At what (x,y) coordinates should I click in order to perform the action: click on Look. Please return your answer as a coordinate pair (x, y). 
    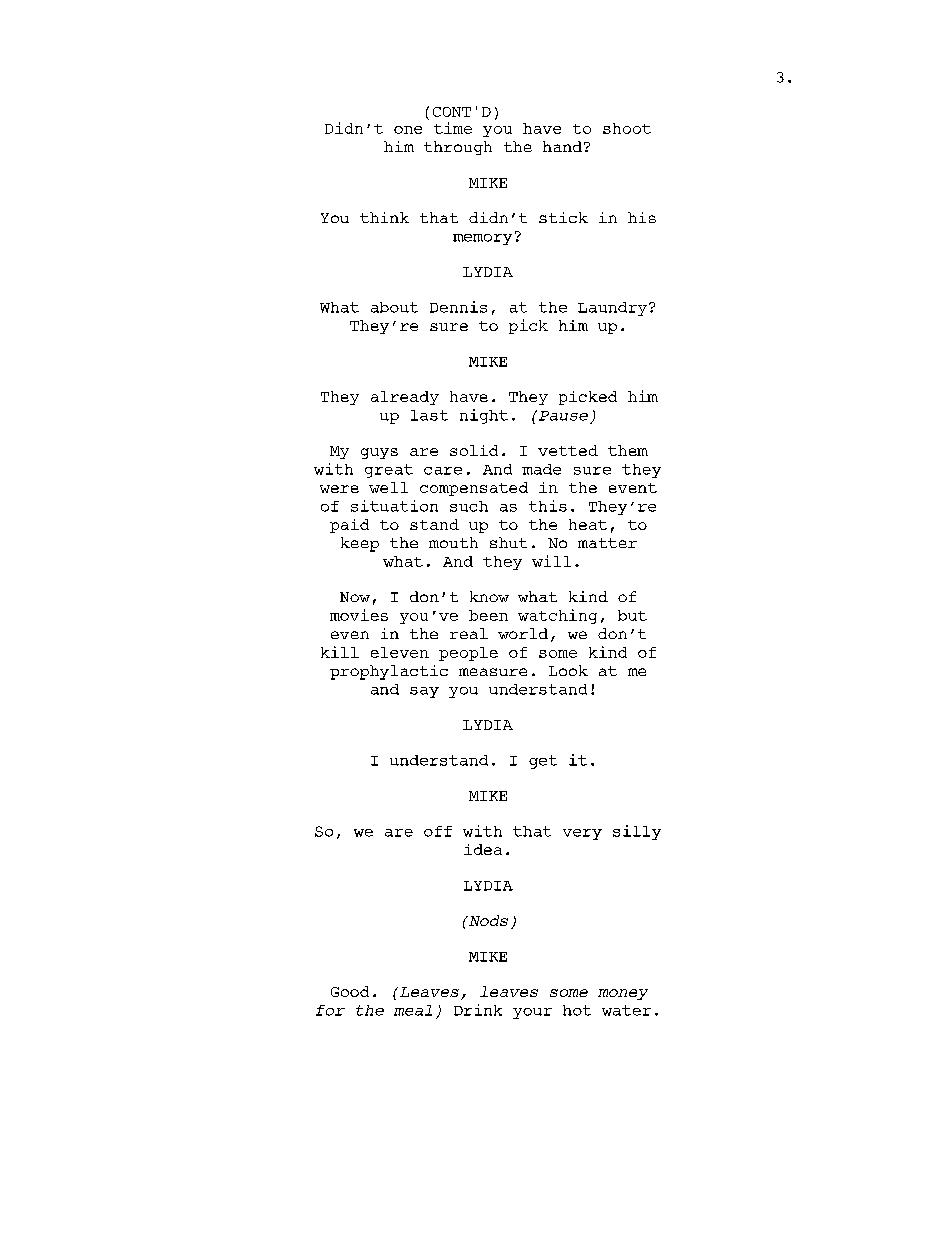
    Looking at the image, I should click on (568, 670).
